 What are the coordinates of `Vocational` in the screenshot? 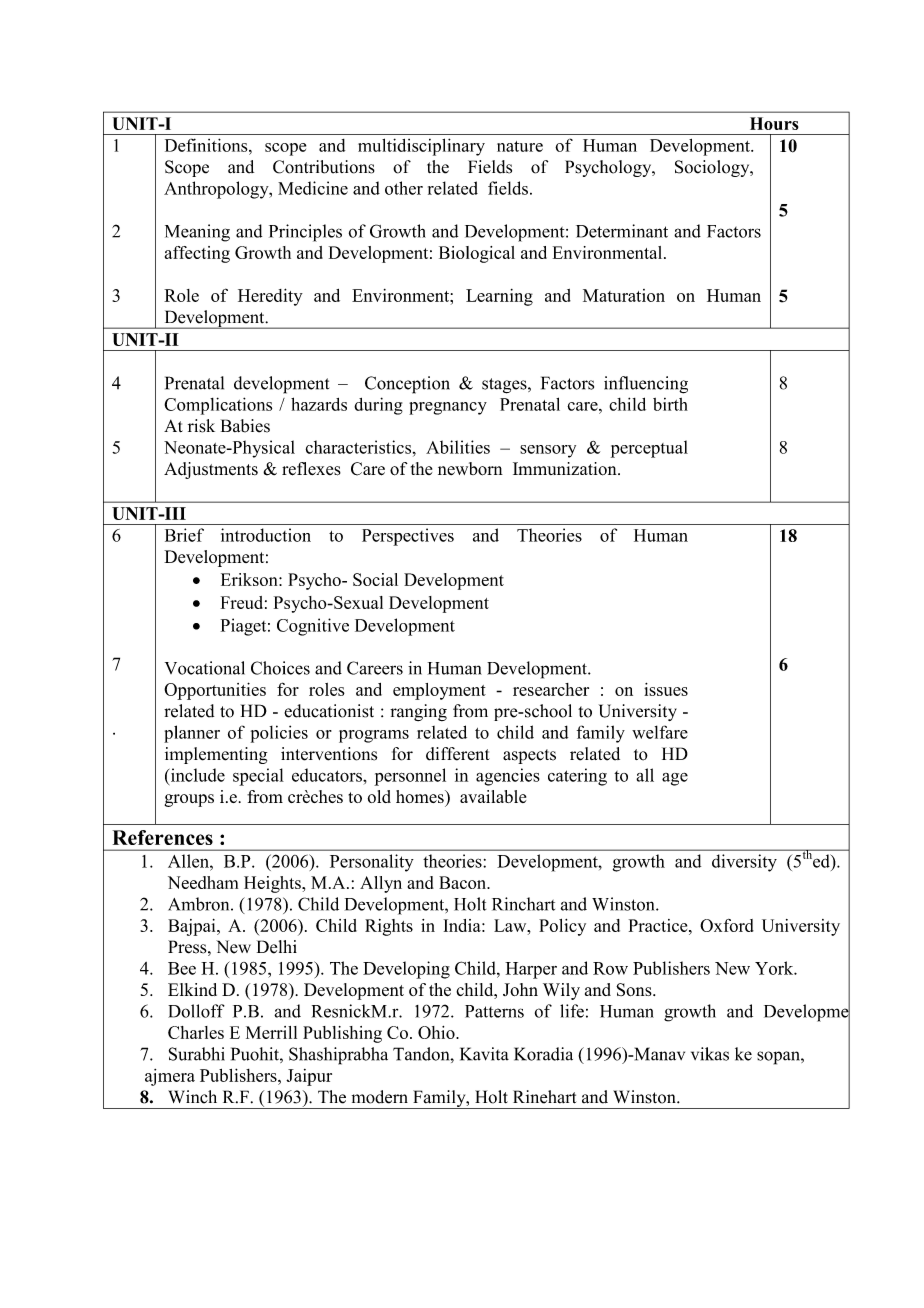 It's located at (205, 668).
